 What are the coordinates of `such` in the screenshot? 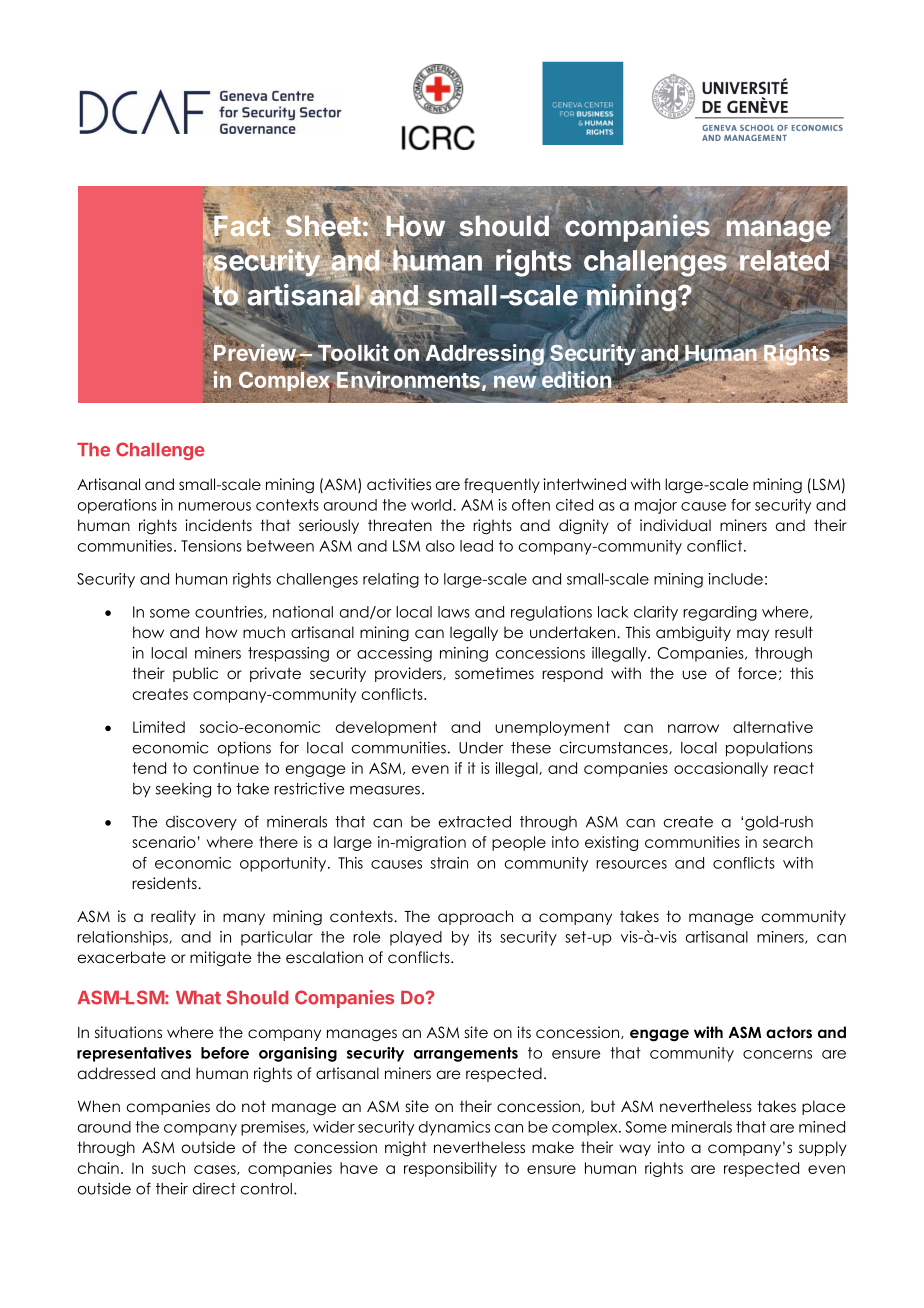 It's located at (168, 1168).
